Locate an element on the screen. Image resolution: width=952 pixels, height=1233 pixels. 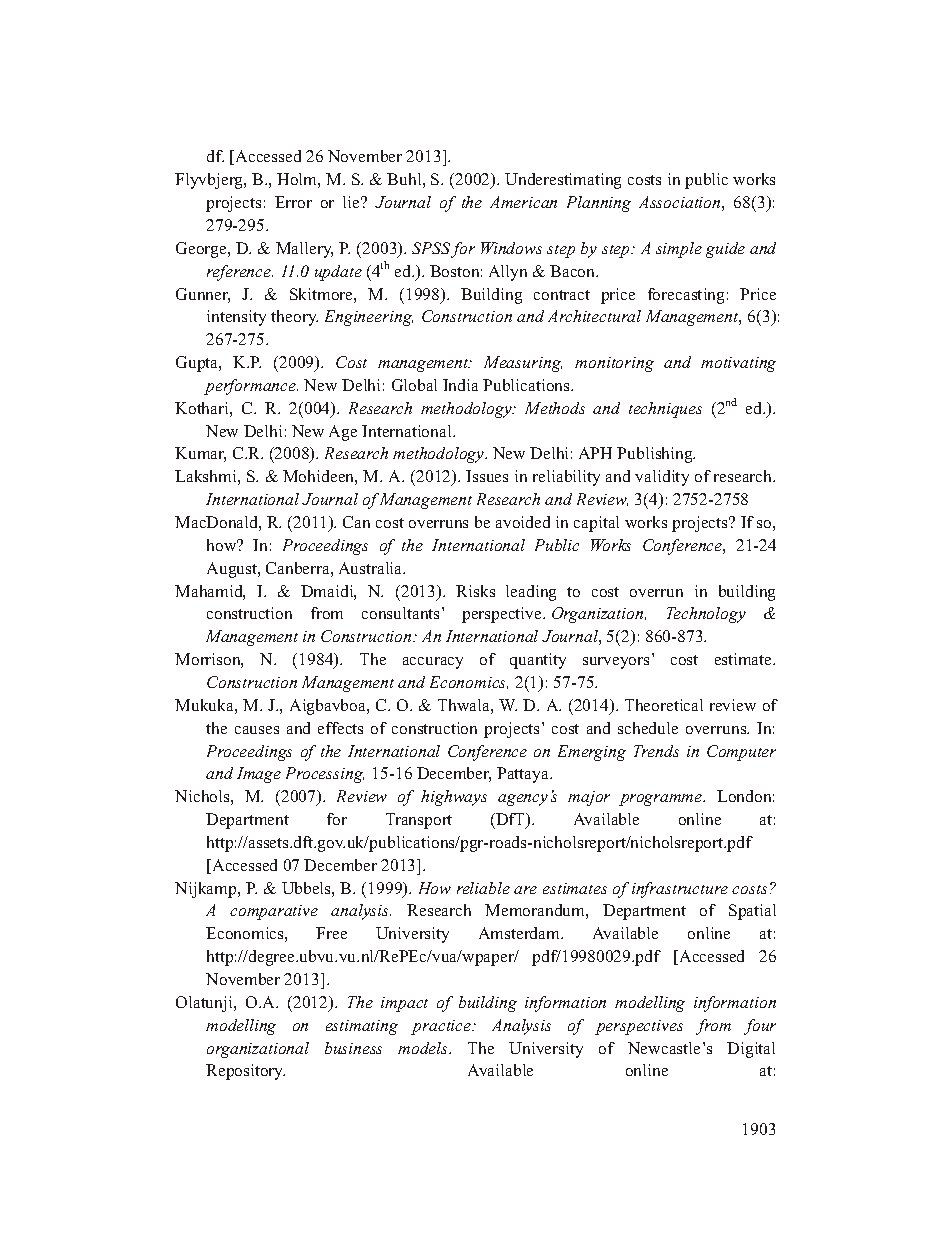
validity is located at coordinates (662, 478).
